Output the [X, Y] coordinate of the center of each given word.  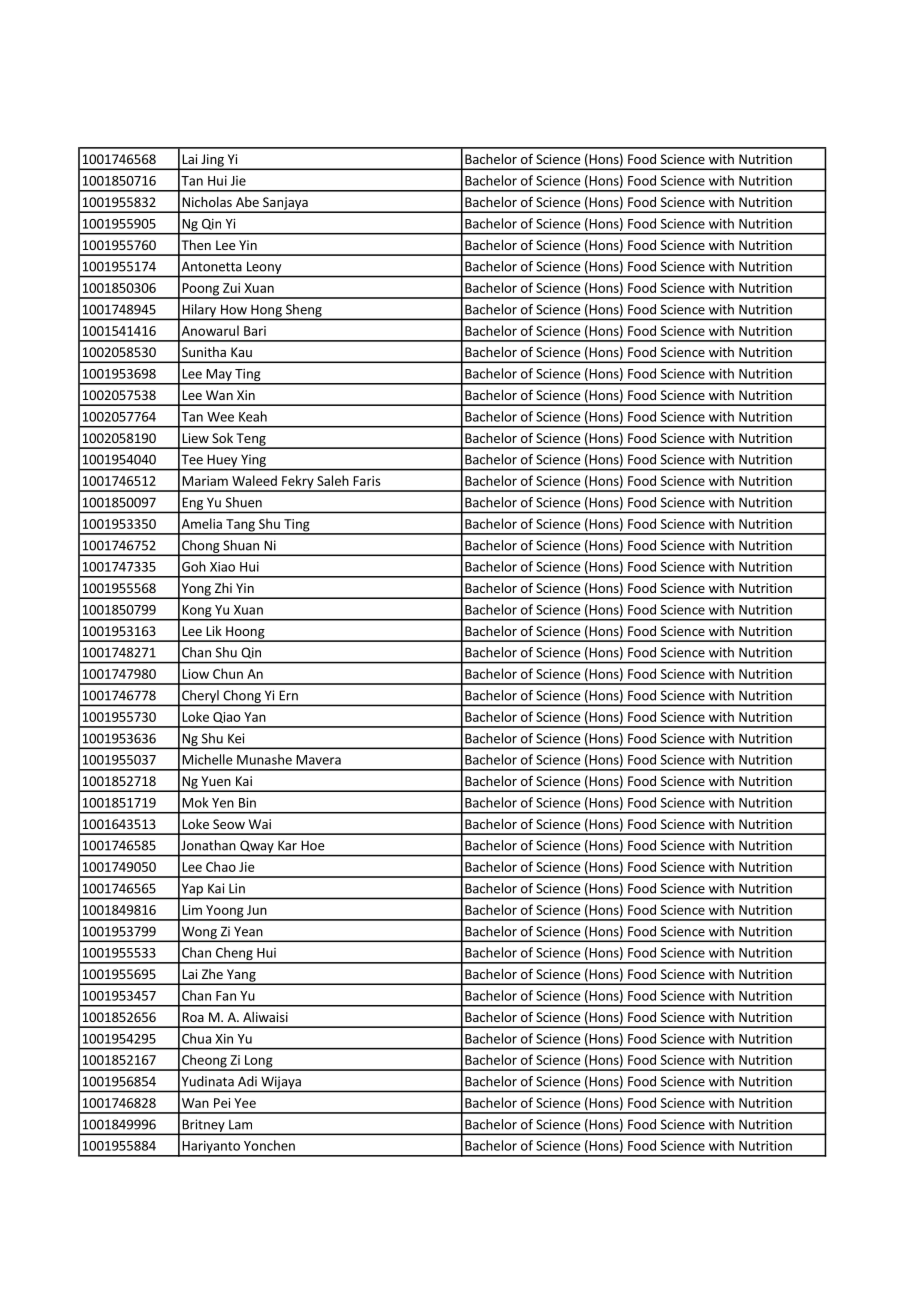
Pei [222, 1103]
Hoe [312, 845]
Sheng [303, 311]
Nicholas [207, 202]
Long [259, 1062]
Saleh [333, 480]
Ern [288, 695]
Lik [214, 631]
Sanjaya [285, 204]
